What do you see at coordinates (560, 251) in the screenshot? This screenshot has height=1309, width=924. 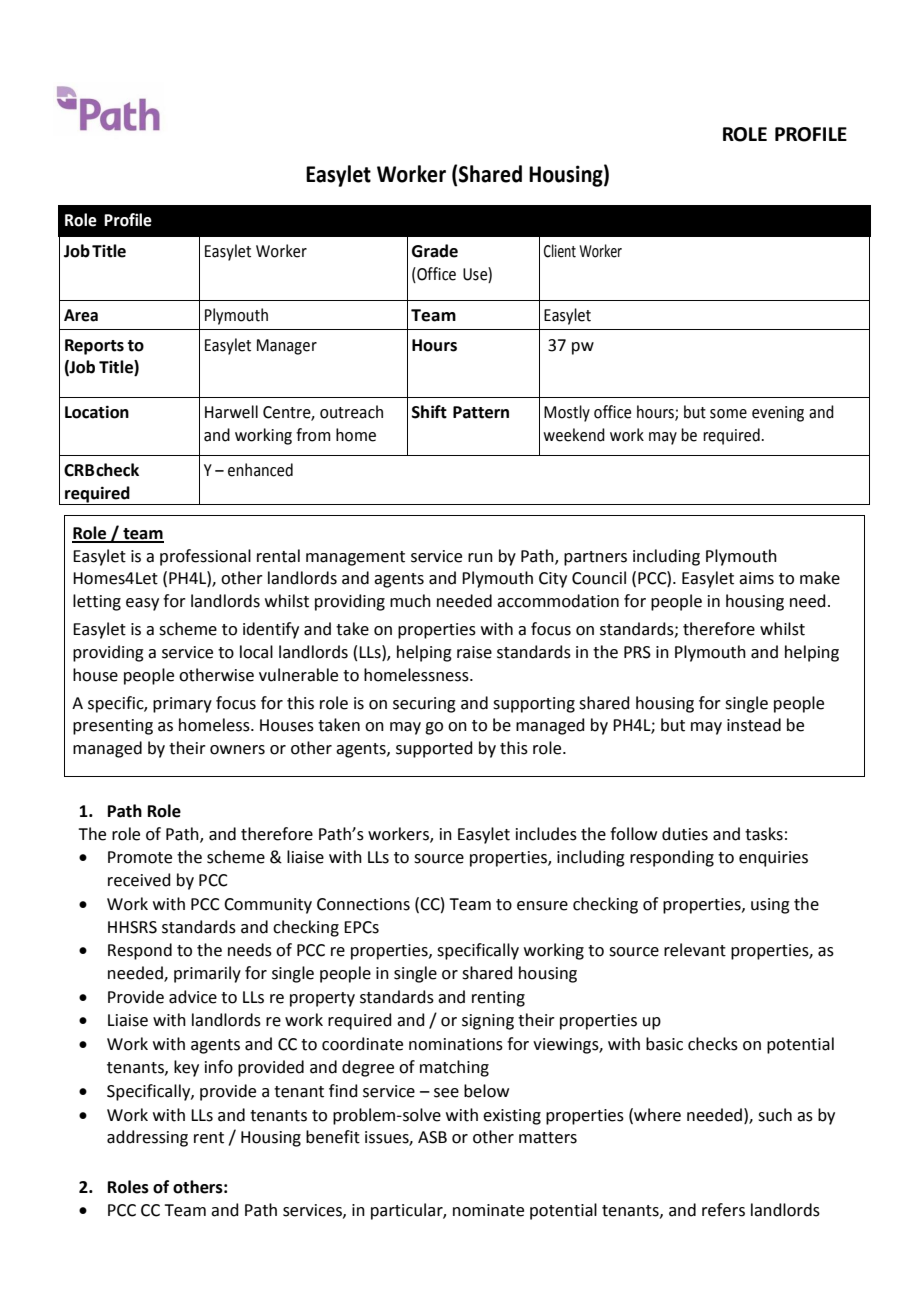 I see `Client` at bounding box center [560, 251].
